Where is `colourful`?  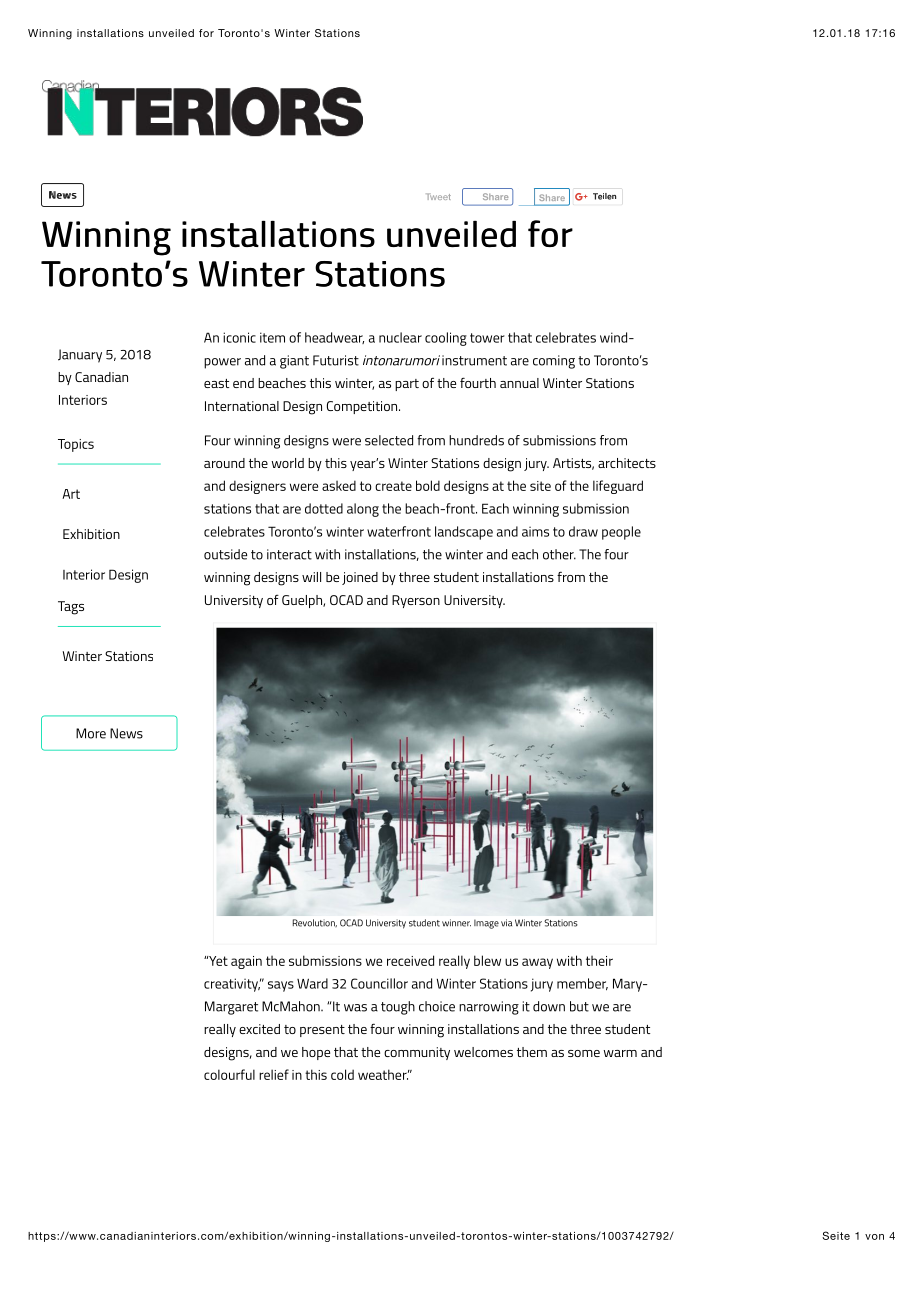 colourful is located at coordinates (229, 1074).
